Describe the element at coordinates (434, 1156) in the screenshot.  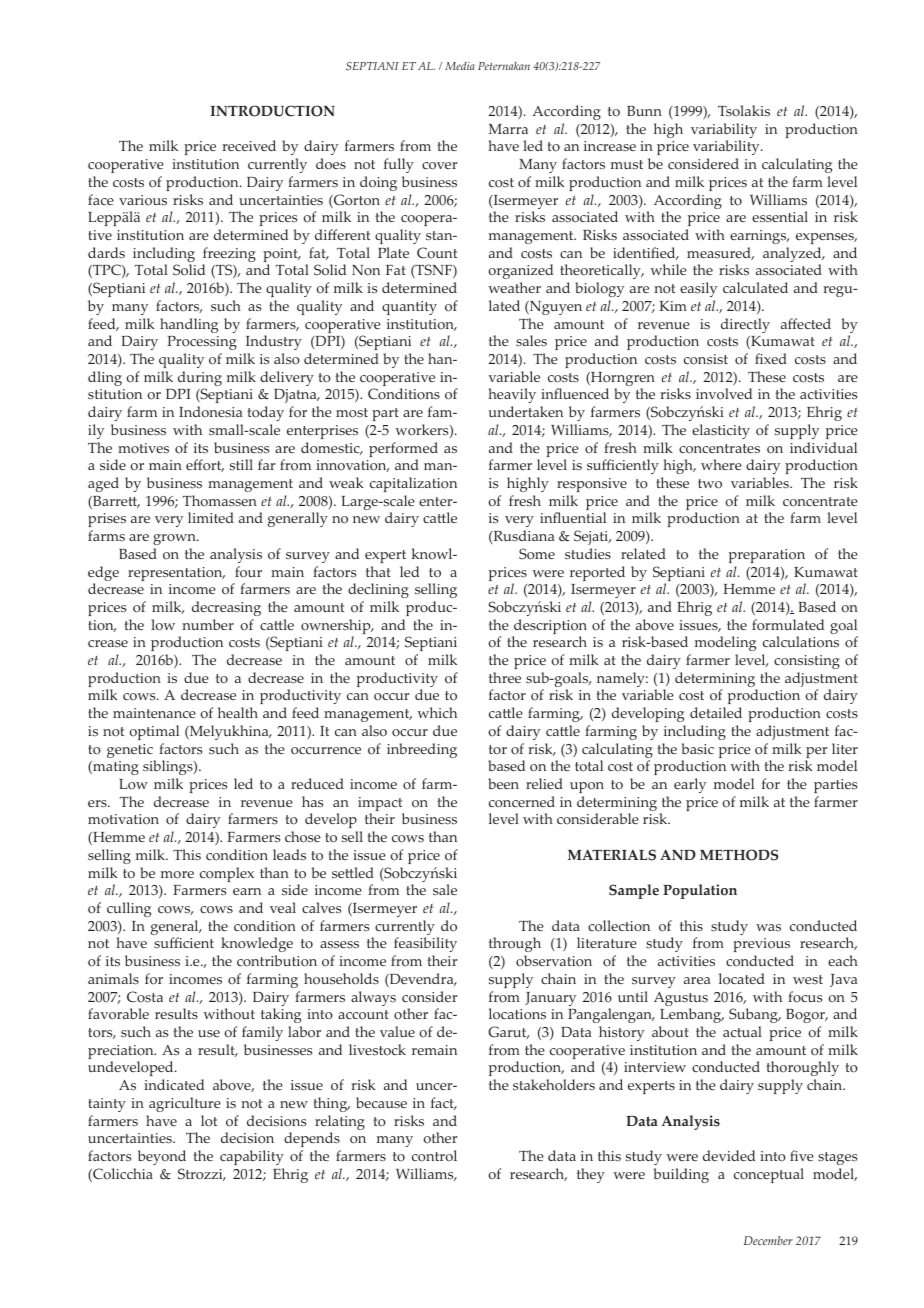
I see `control` at that location.
